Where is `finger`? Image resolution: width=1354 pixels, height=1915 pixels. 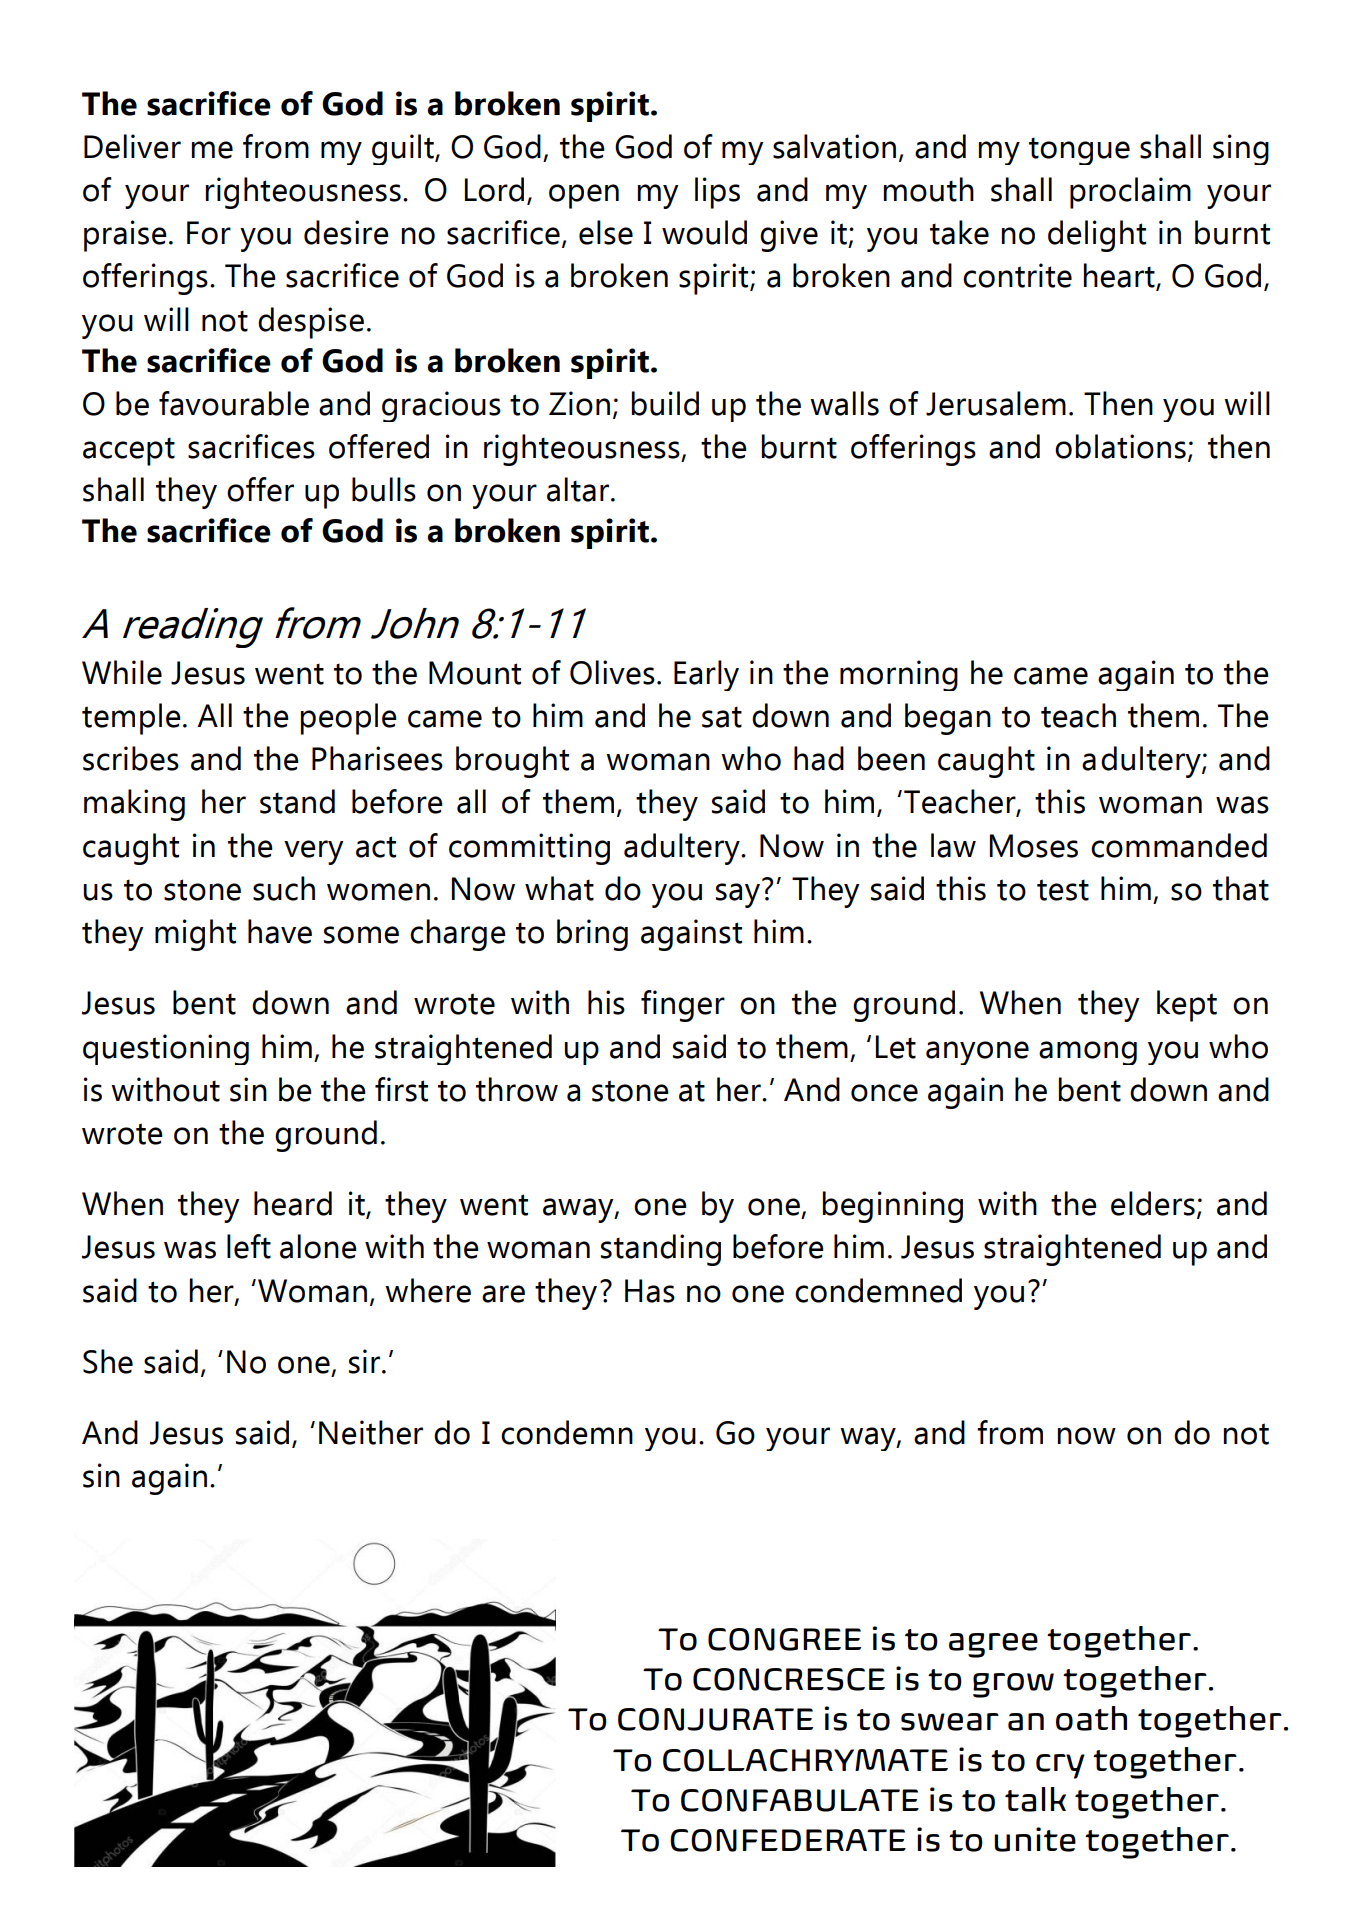
finger is located at coordinates (683, 1006).
